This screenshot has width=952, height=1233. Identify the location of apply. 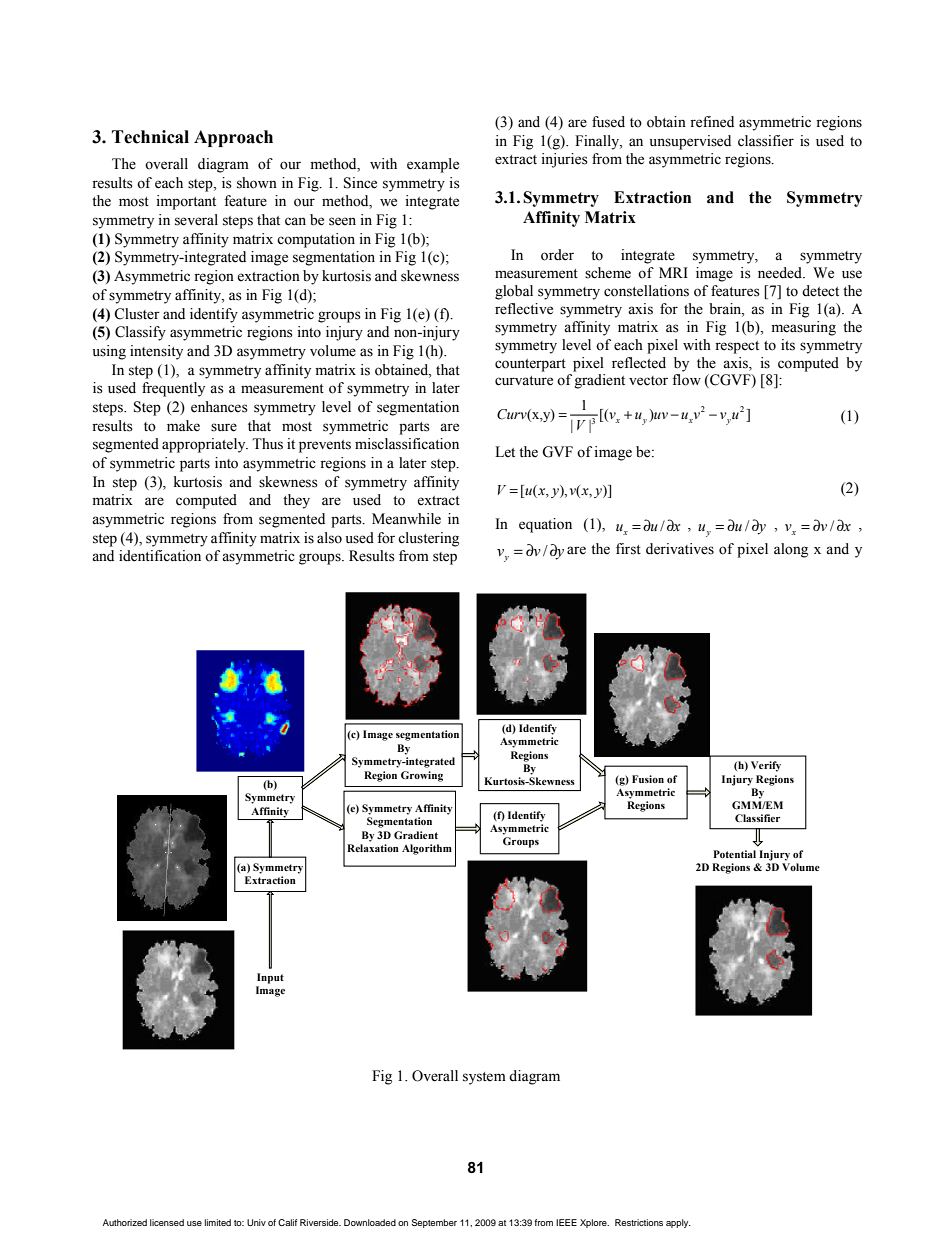
(678, 1223).
